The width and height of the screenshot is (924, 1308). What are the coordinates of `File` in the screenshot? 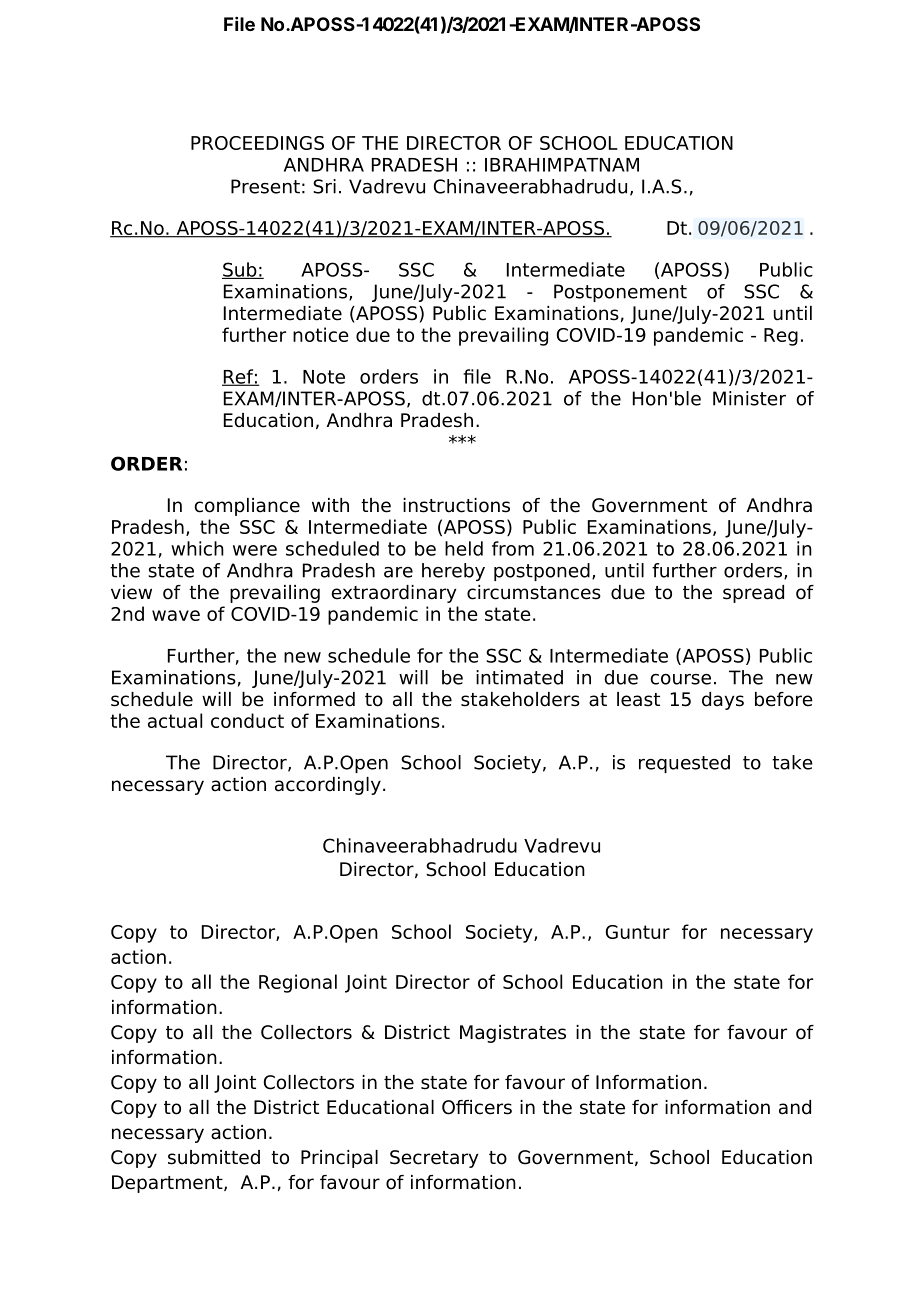 It's located at (239, 24).
